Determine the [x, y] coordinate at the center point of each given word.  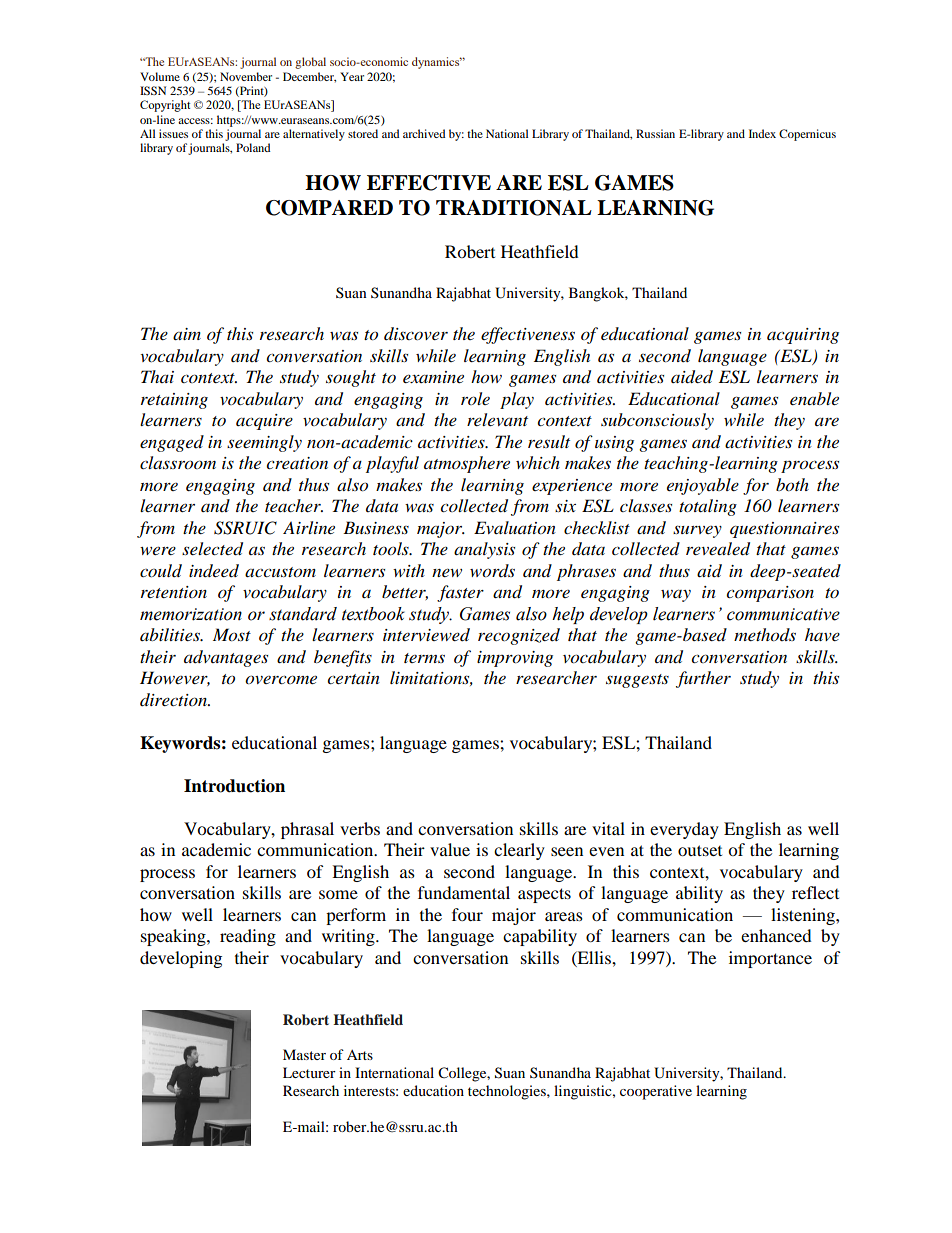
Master [304, 1054]
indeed [214, 571]
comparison [770, 594]
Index [762, 133]
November [246, 76]
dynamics [437, 63]
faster [460, 593]
